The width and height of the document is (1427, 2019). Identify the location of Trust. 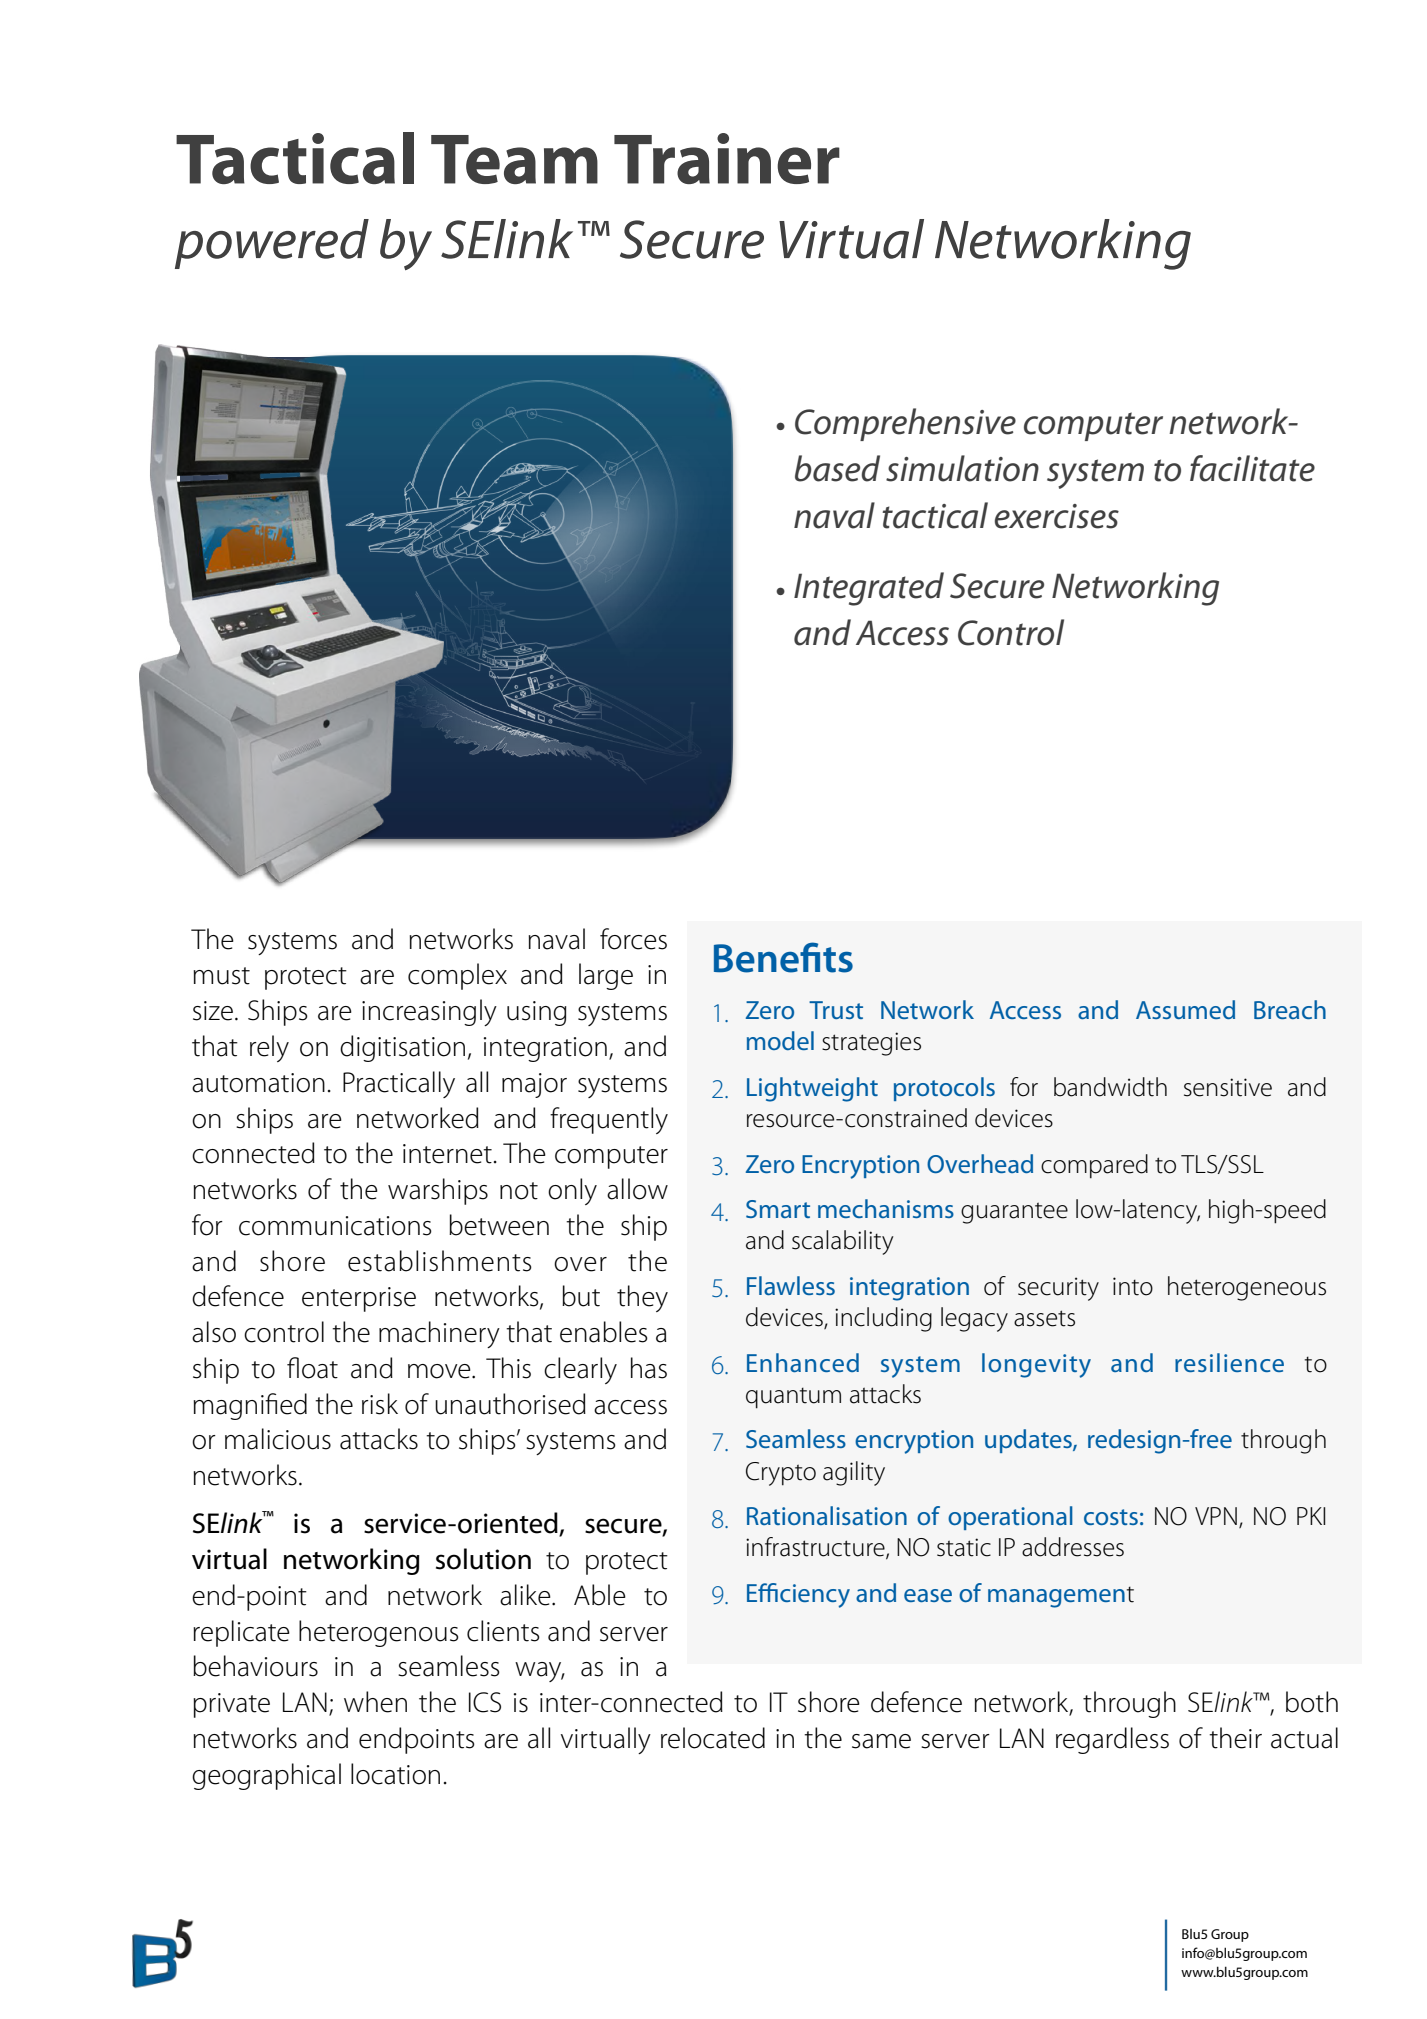
(836, 1010).
